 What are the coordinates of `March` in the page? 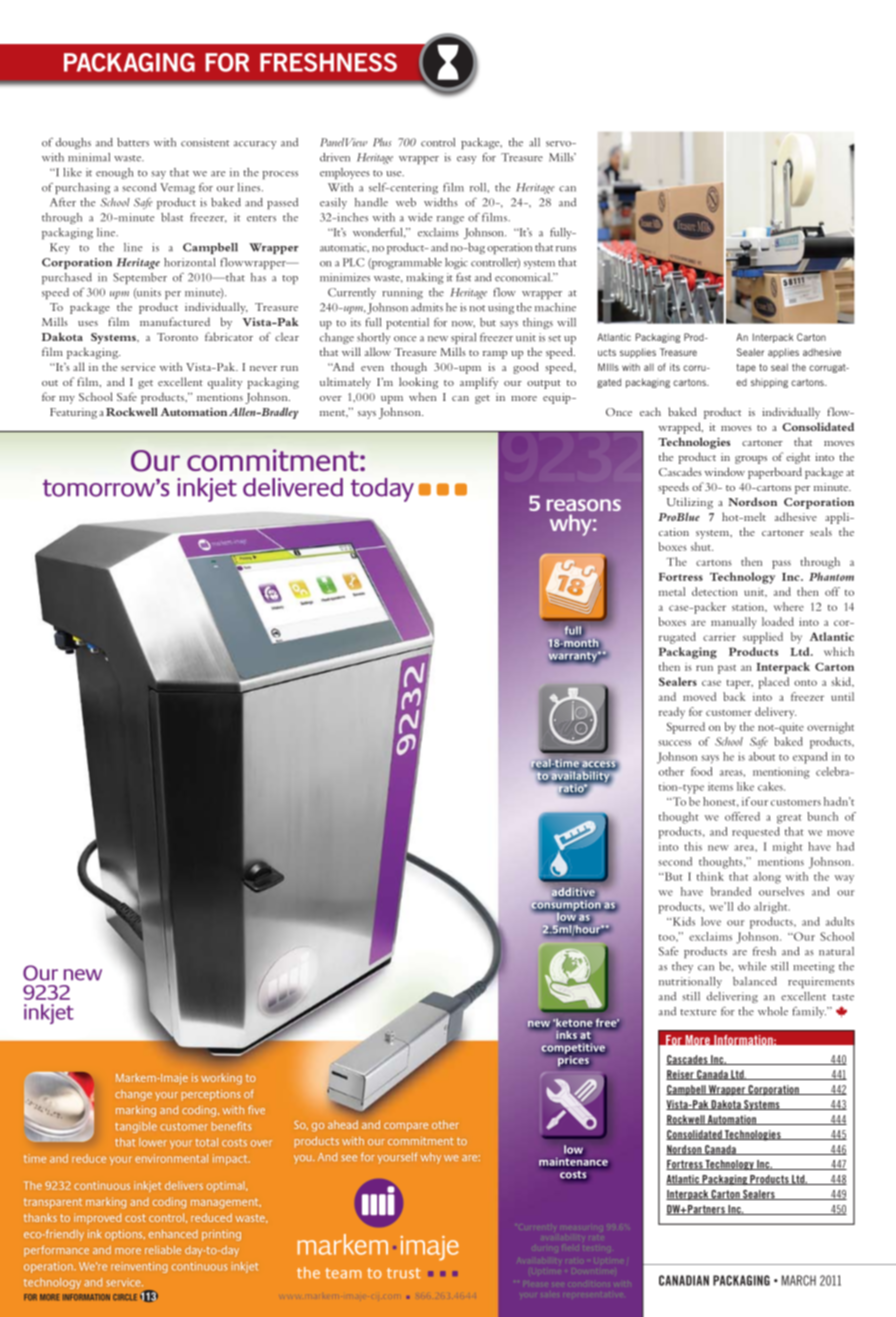 It's located at (799, 1280).
